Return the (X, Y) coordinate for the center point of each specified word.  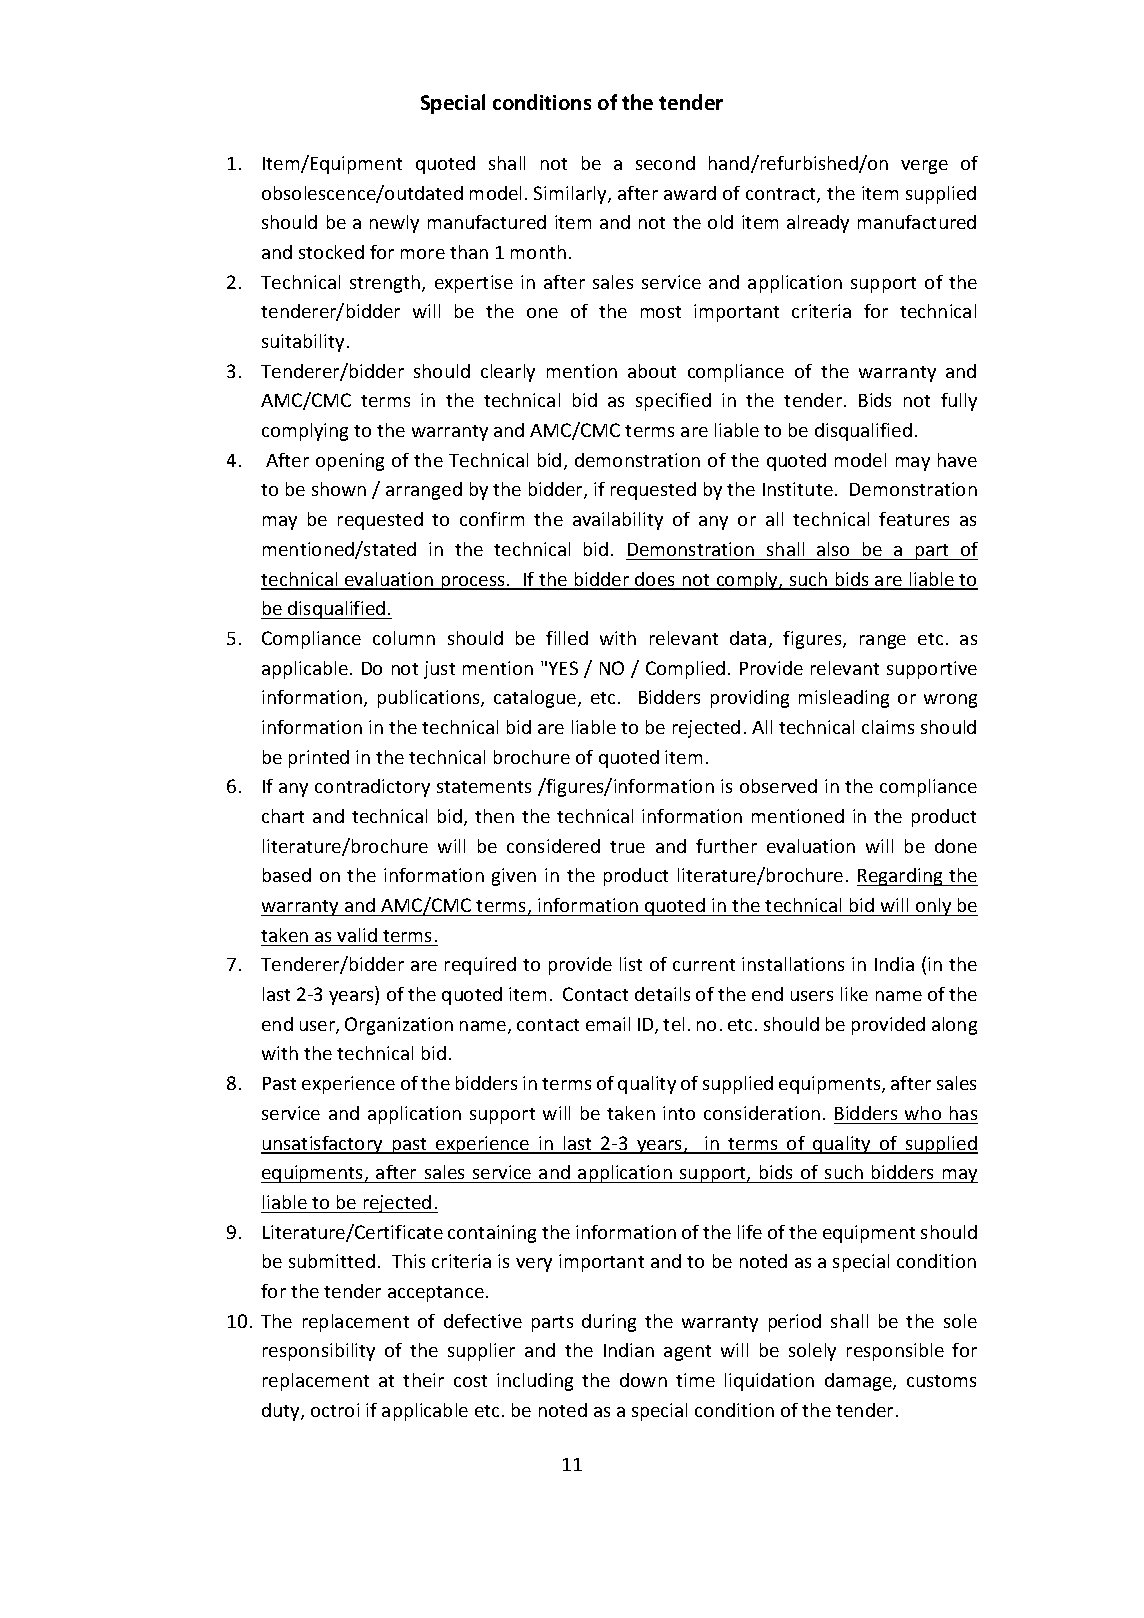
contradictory (372, 788)
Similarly (571, 195)
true (627, 847)
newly (394, 224)
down (643, 1380)
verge (924, 167)
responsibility (319, 1352)
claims (888, 727)
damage (859, 1382)
